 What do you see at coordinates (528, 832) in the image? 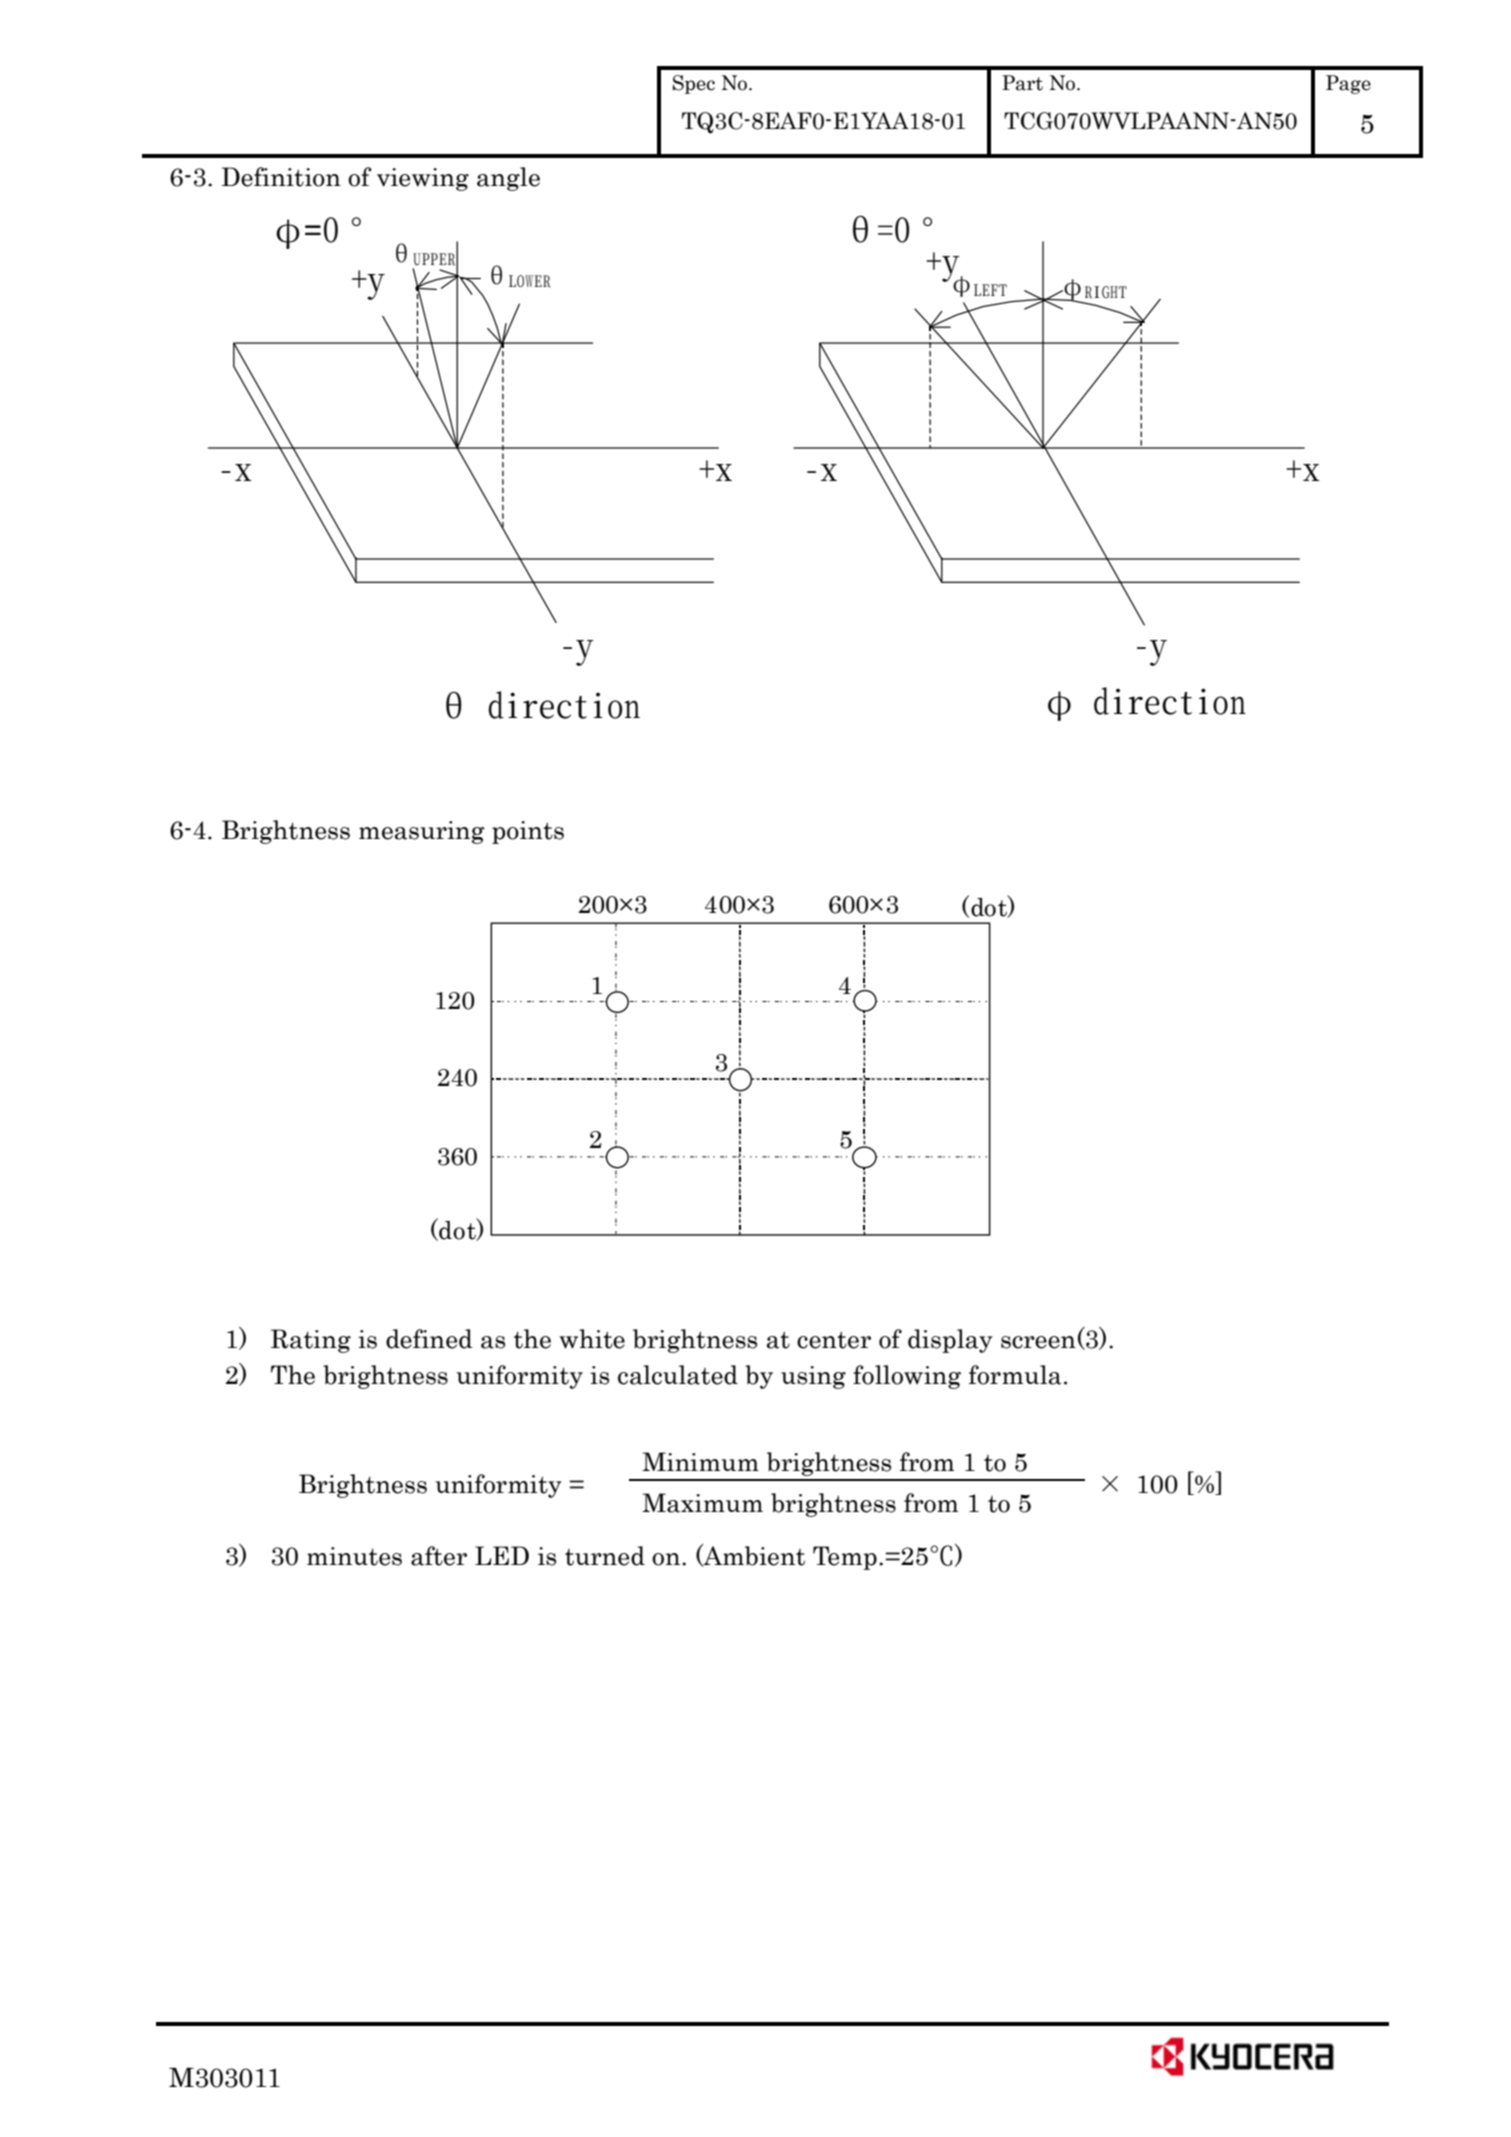
I see `points` at bounding box center [528, 832].
